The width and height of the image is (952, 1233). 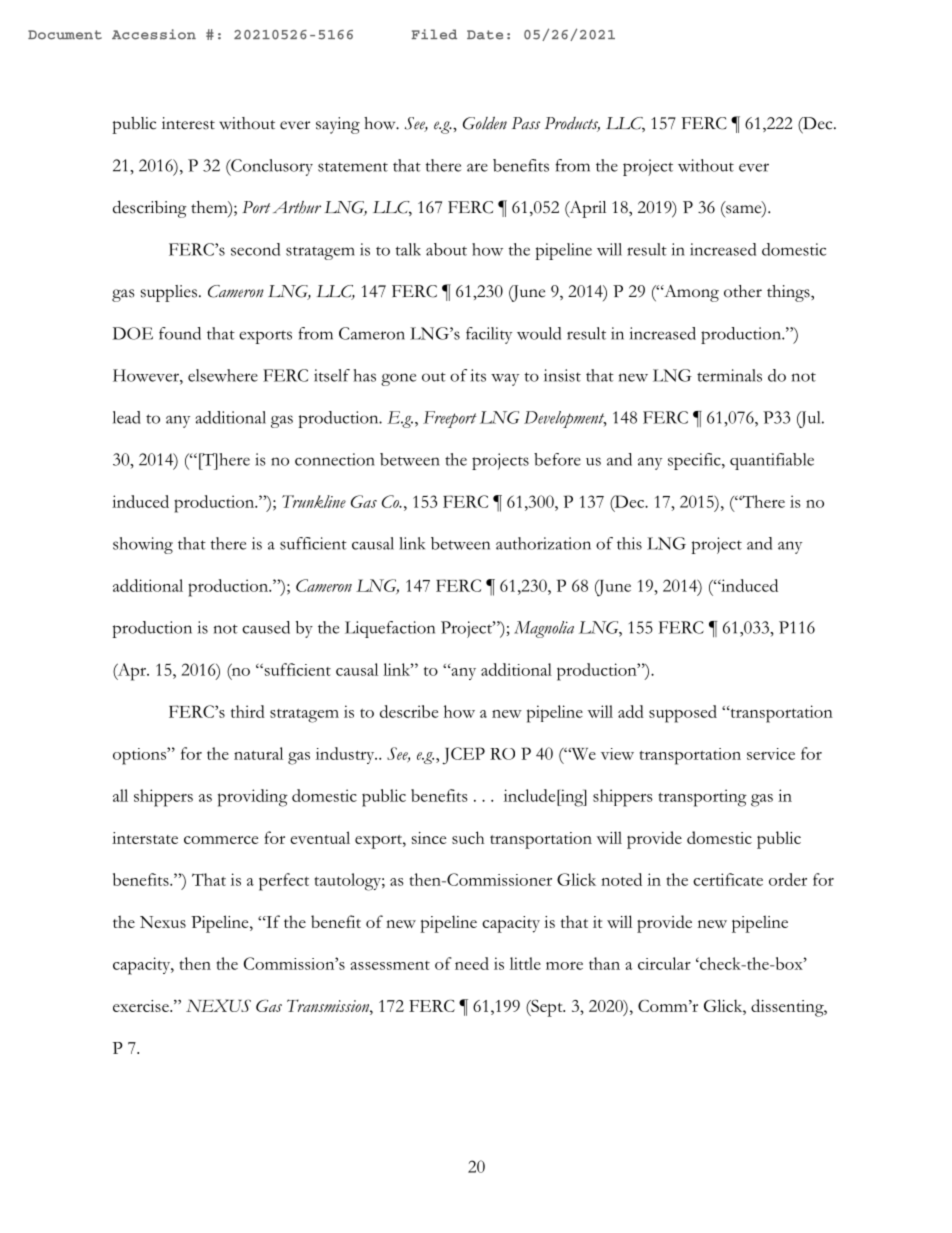 I want to click on third, so click(x=248, y=711).
